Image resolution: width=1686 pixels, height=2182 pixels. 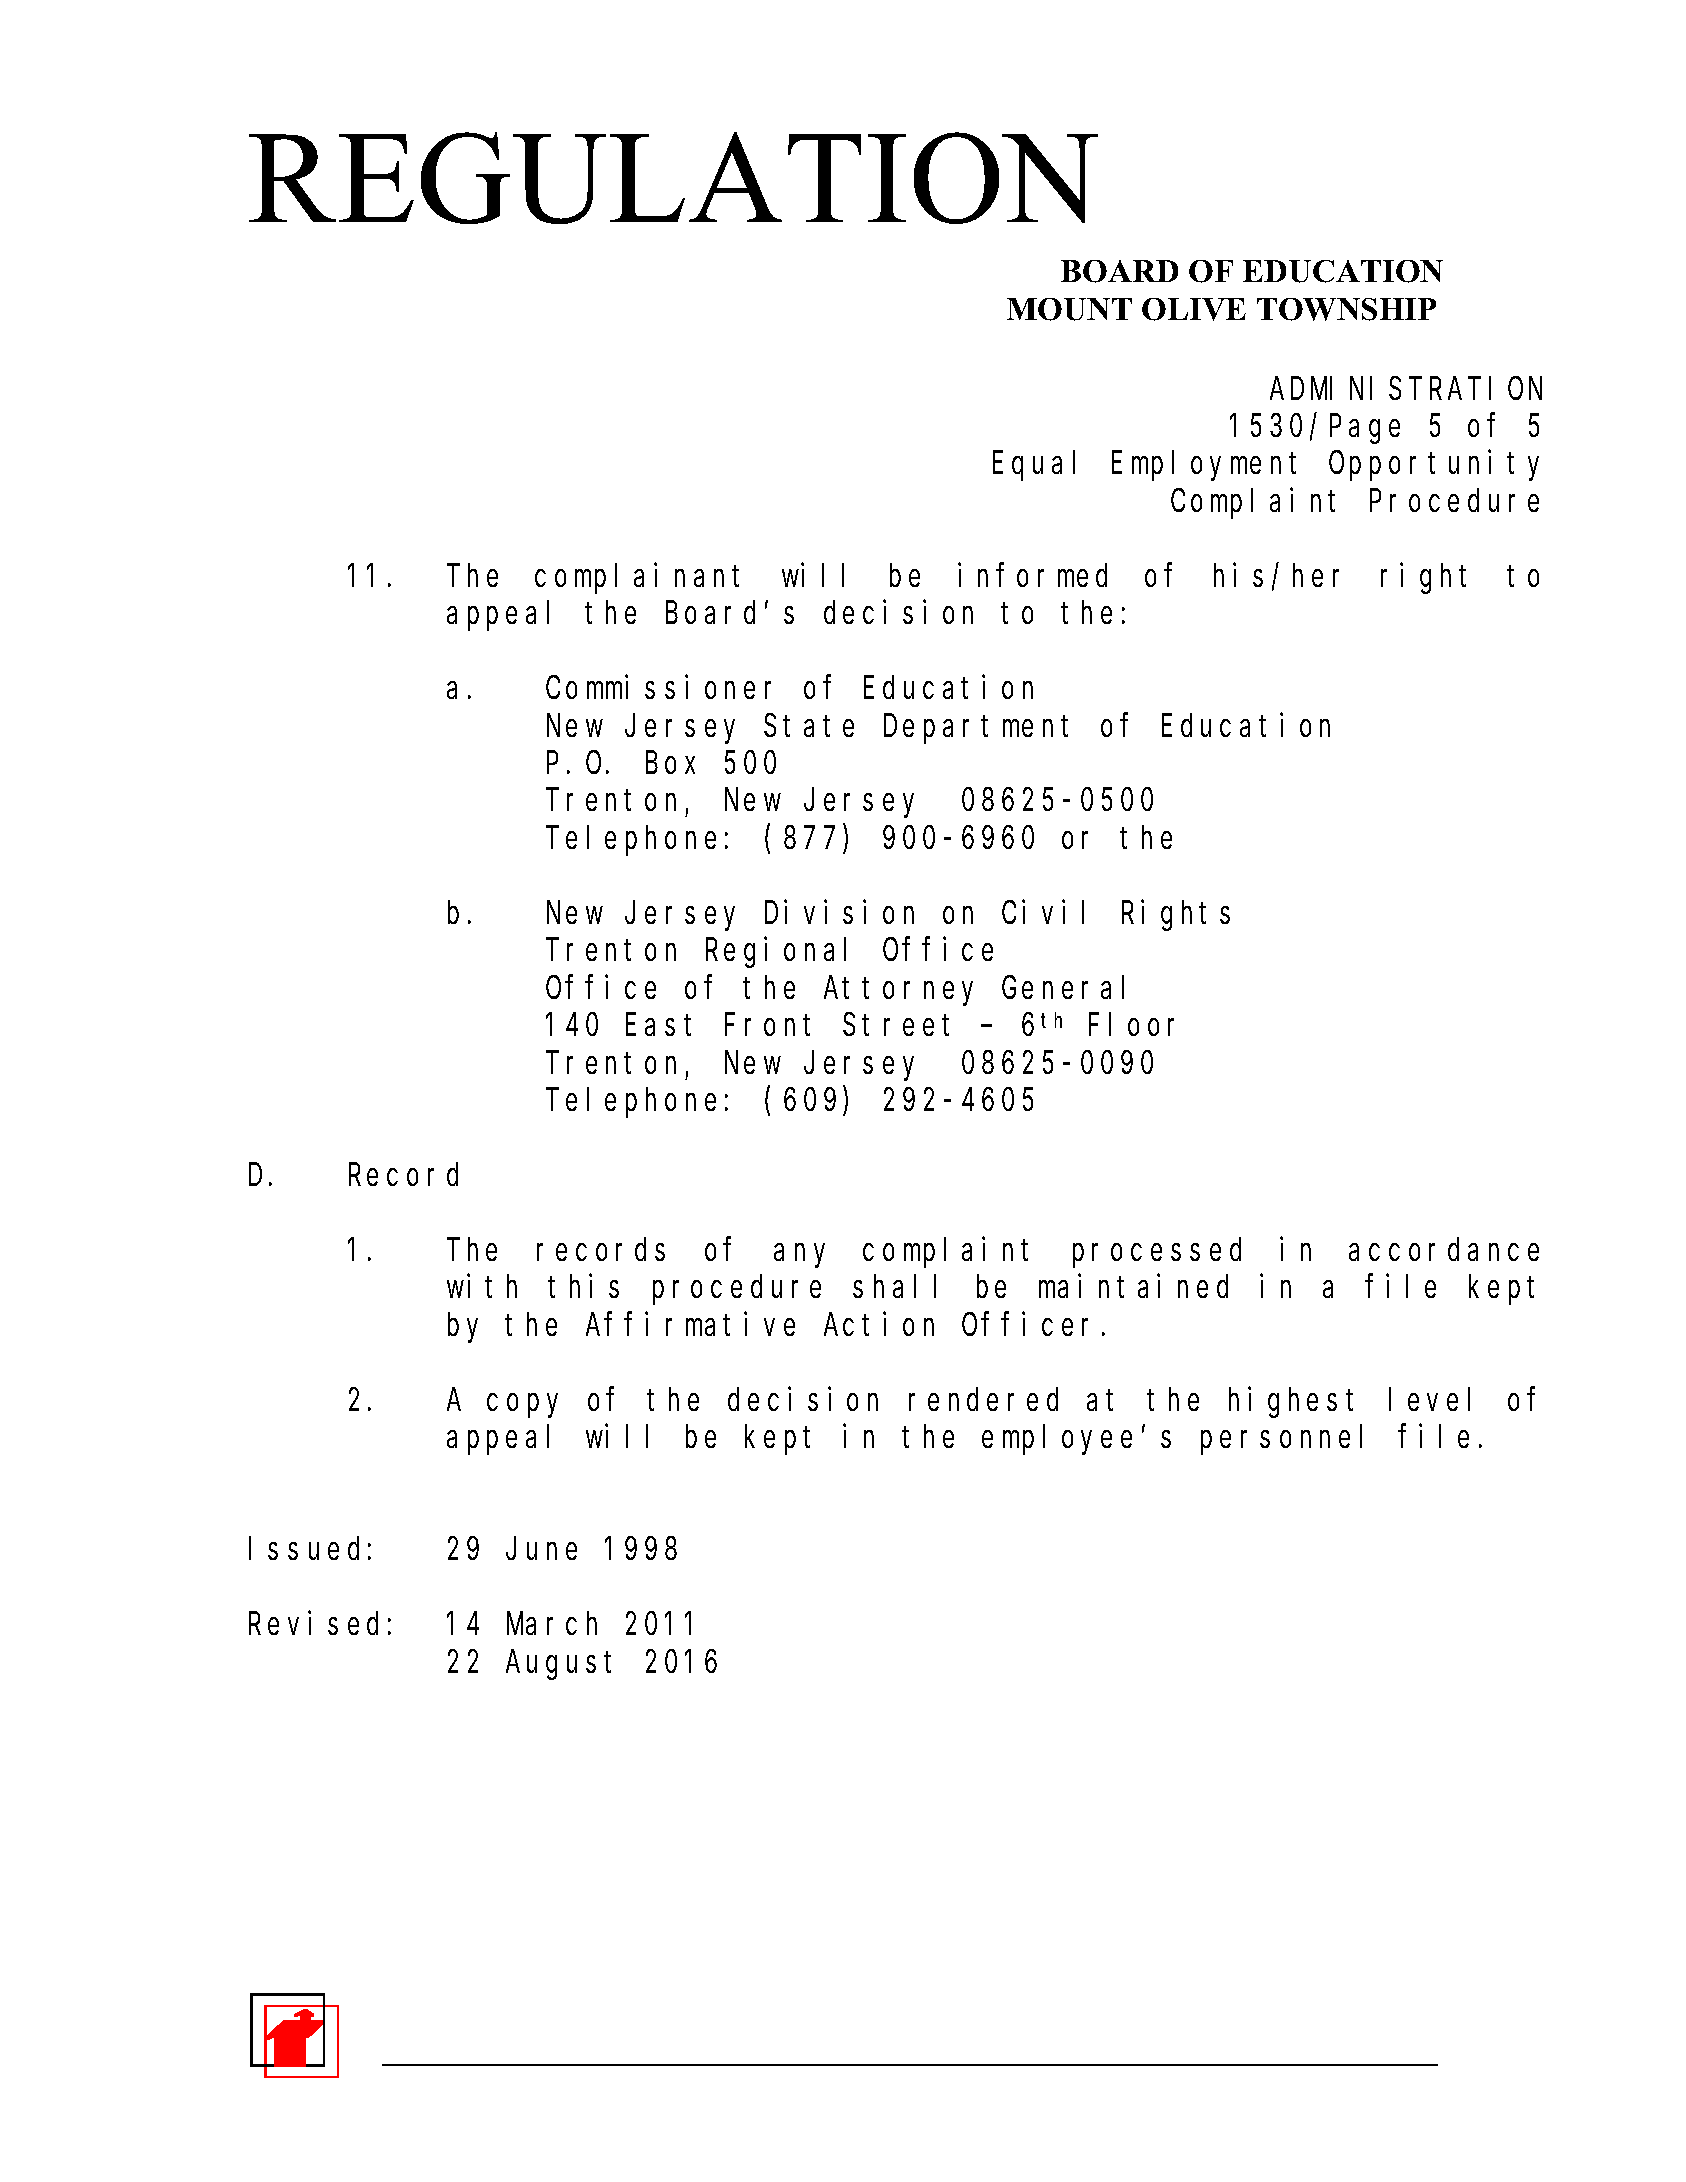 I want to click on ADMINISTRATION, so click(x=1406, y=389).
